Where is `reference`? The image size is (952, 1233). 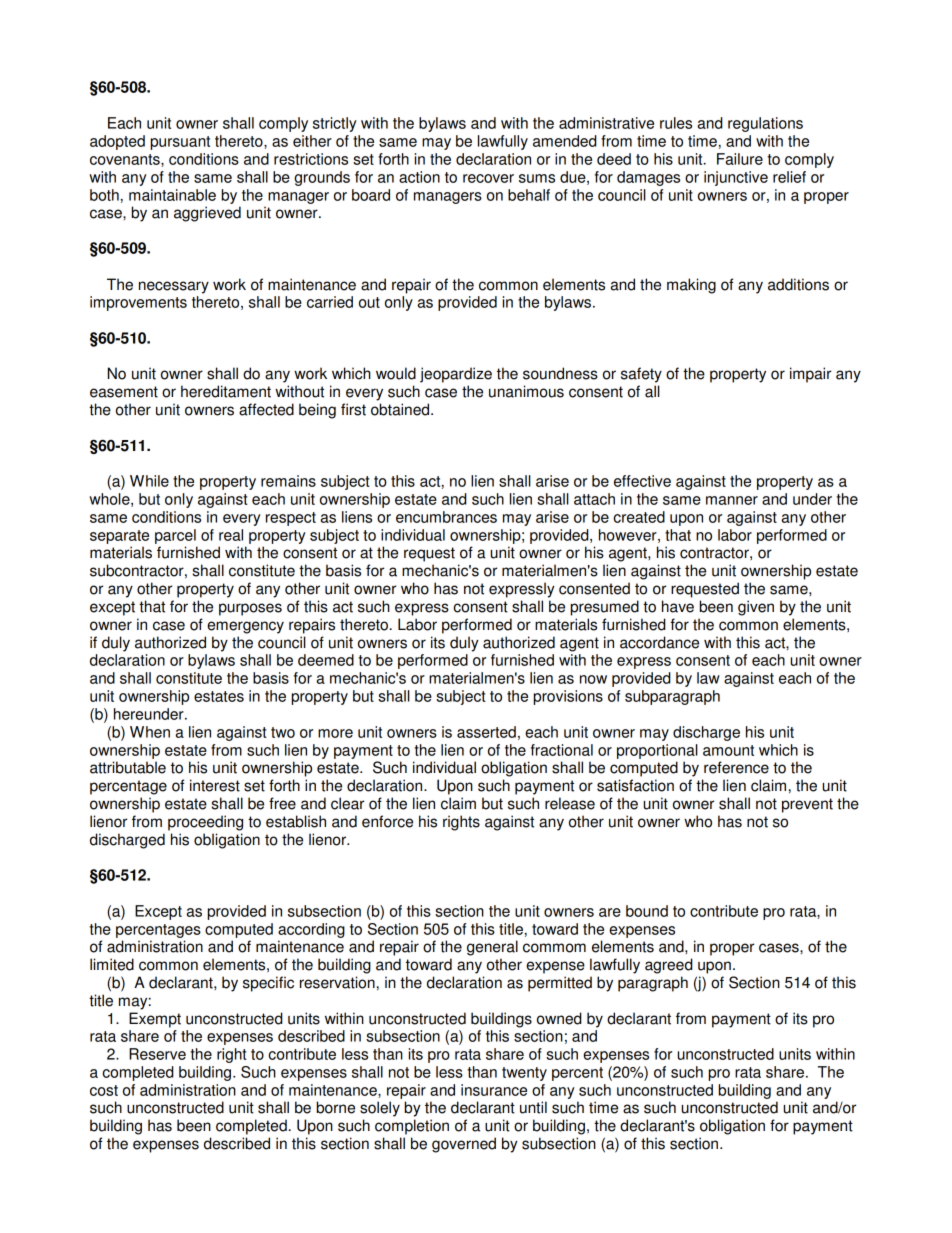
reference is located at coordinates (736, 767).
